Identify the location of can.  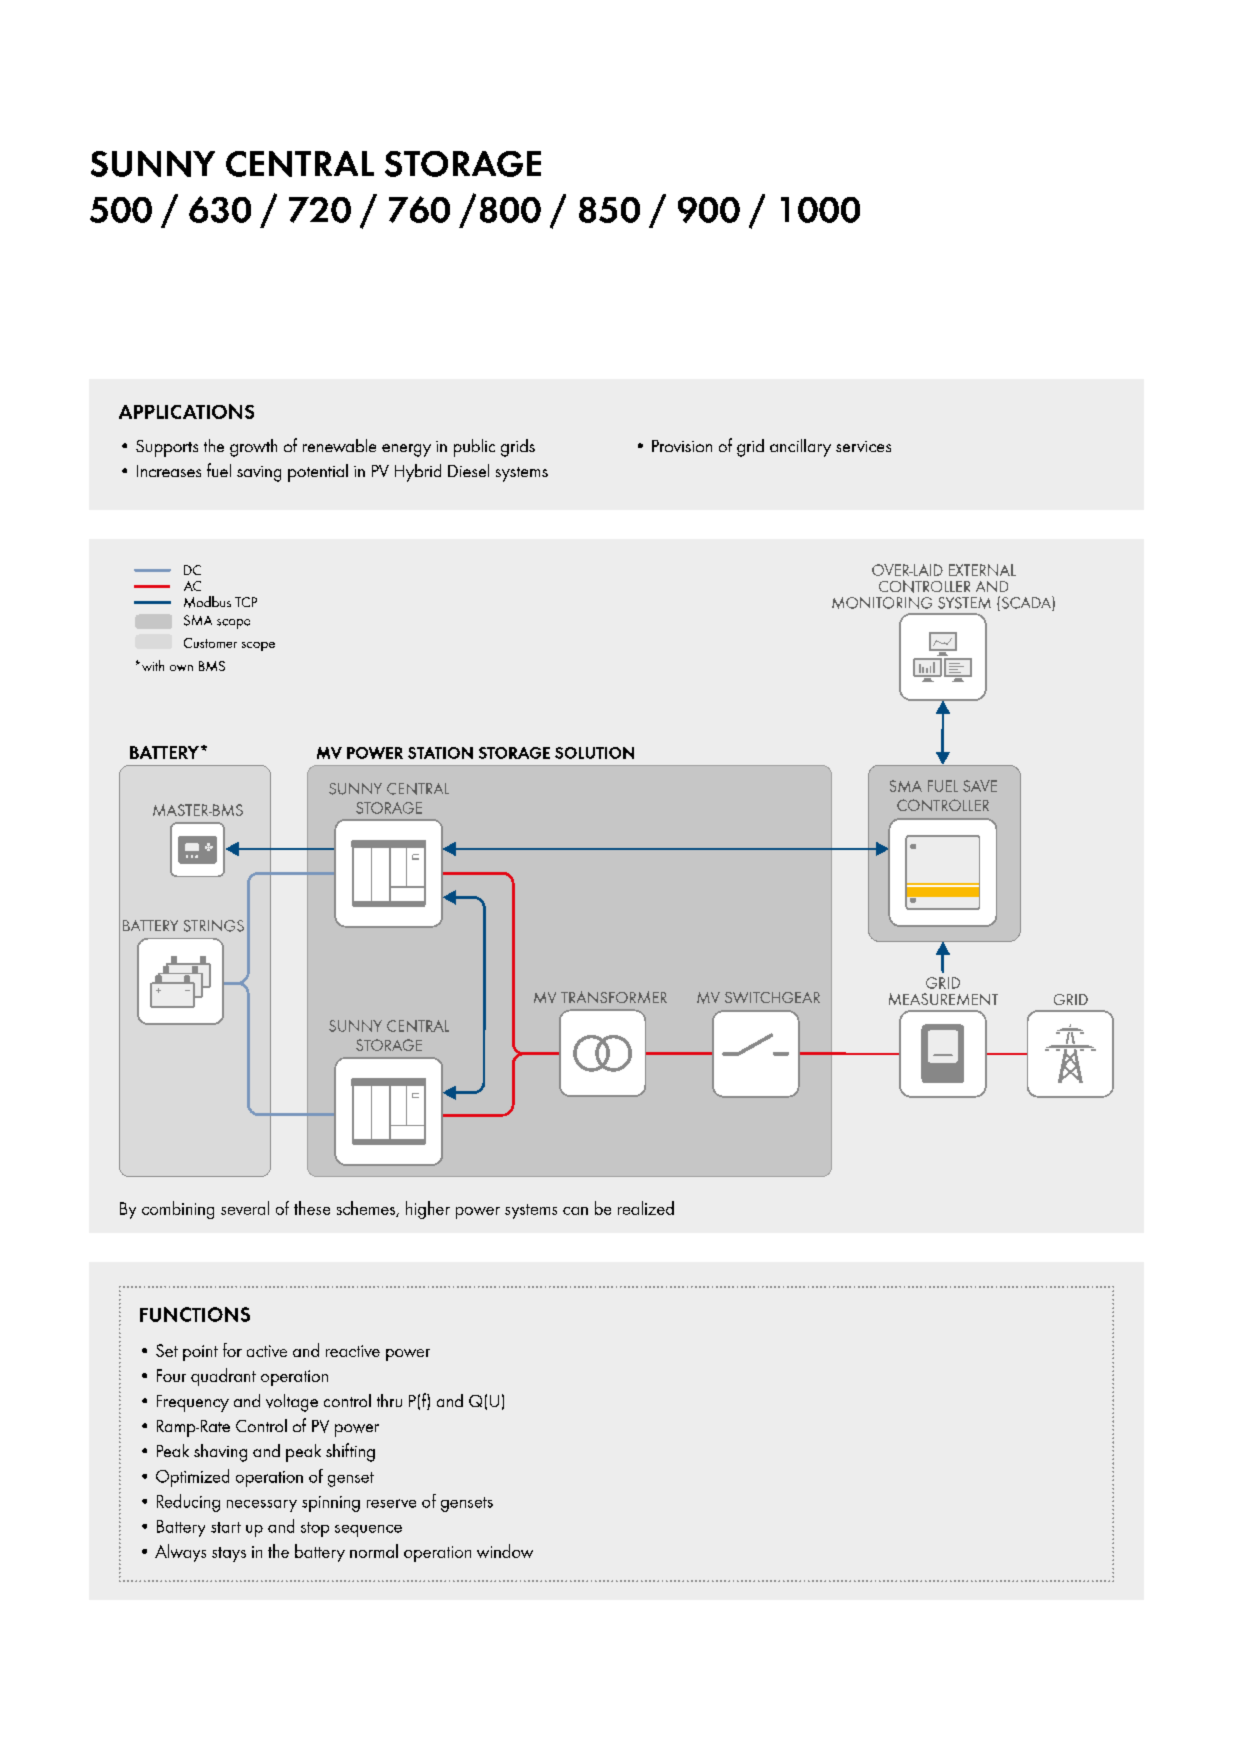
(575, 1211).
